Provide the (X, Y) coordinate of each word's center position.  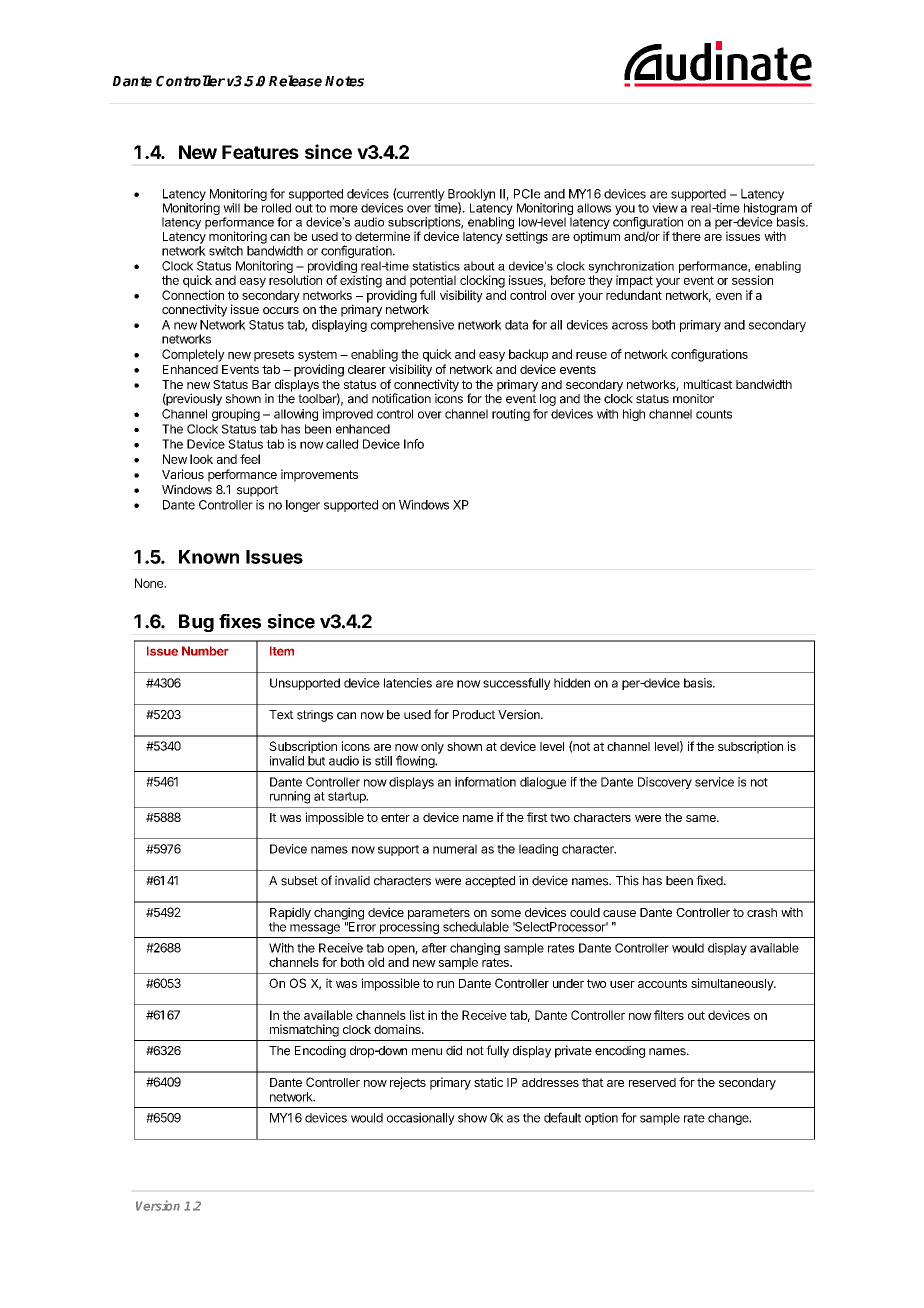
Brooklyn (471, 196)
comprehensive (412, 326)
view (665, 208)
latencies (408, 683)
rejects (408, 1083)
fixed (710, 880)
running (290, 797)
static (488, 1082)
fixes (240, 621)
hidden (572, 683)
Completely (193, 355)
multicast (708, 384)
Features (260, 152)
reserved (652, 1082)
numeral (455, 849)
